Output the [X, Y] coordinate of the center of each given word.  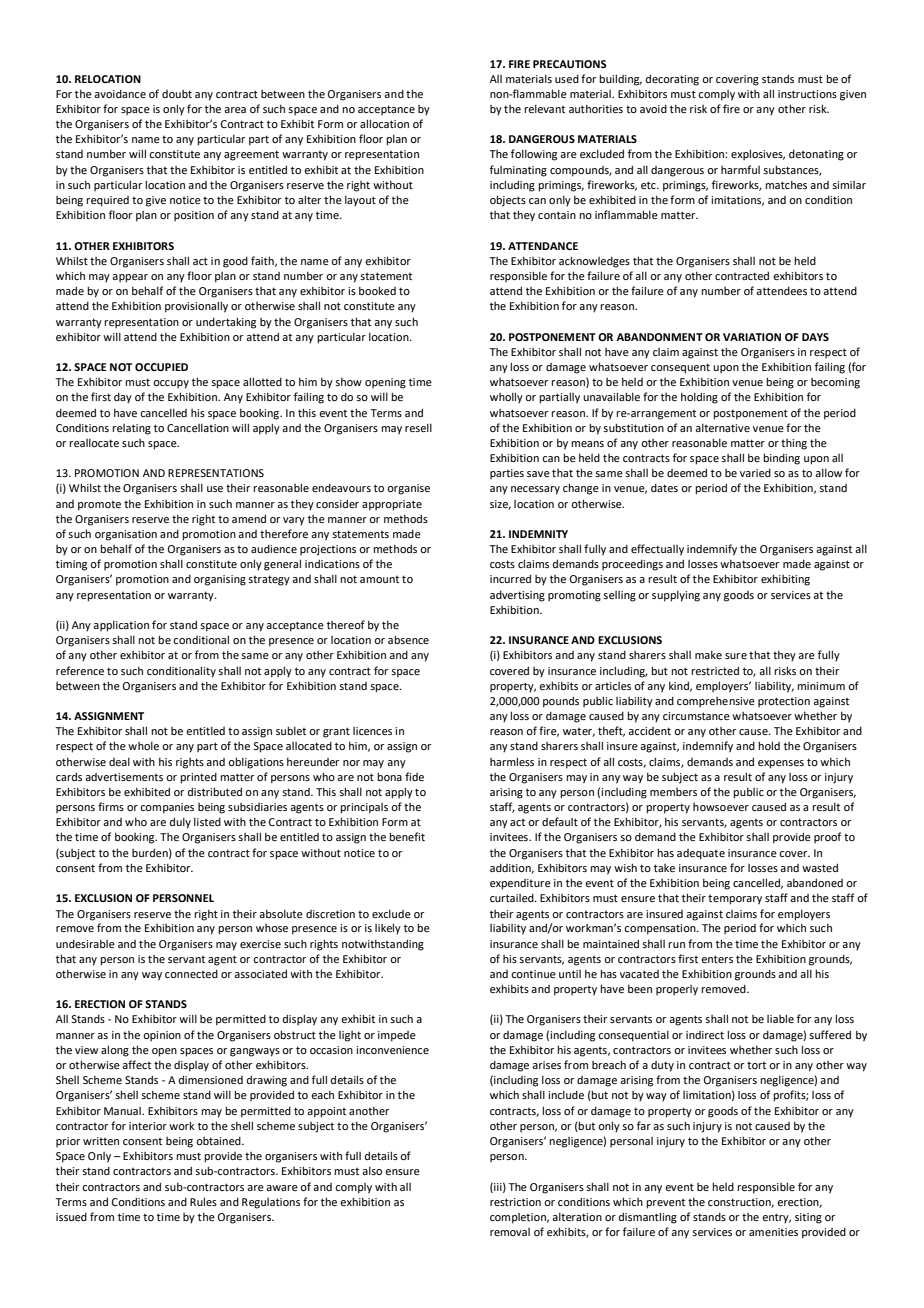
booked [377, 290]
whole [143, 746]
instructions [807, 94]
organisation [126, 535]
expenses [781, 764]
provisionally [196, 307]
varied [755, 473]
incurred [510, 578]
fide [414, 776]
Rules [203, 1201]
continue [533, 974]
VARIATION [752, 337]
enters [717, 959]
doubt [177, 94]
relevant [544, 109]
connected [191, 974]
